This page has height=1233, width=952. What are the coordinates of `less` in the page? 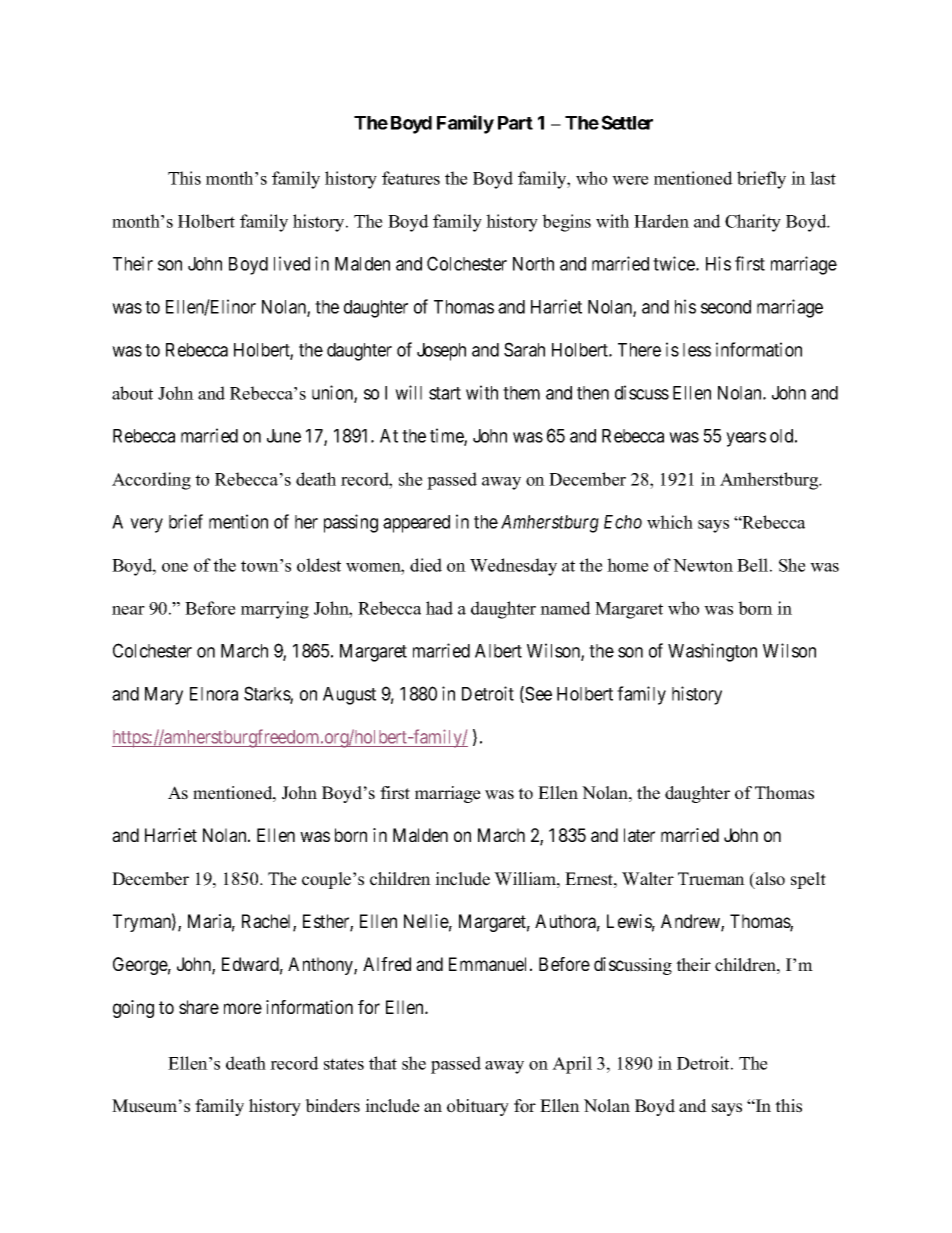 It's located at (697, 350).
